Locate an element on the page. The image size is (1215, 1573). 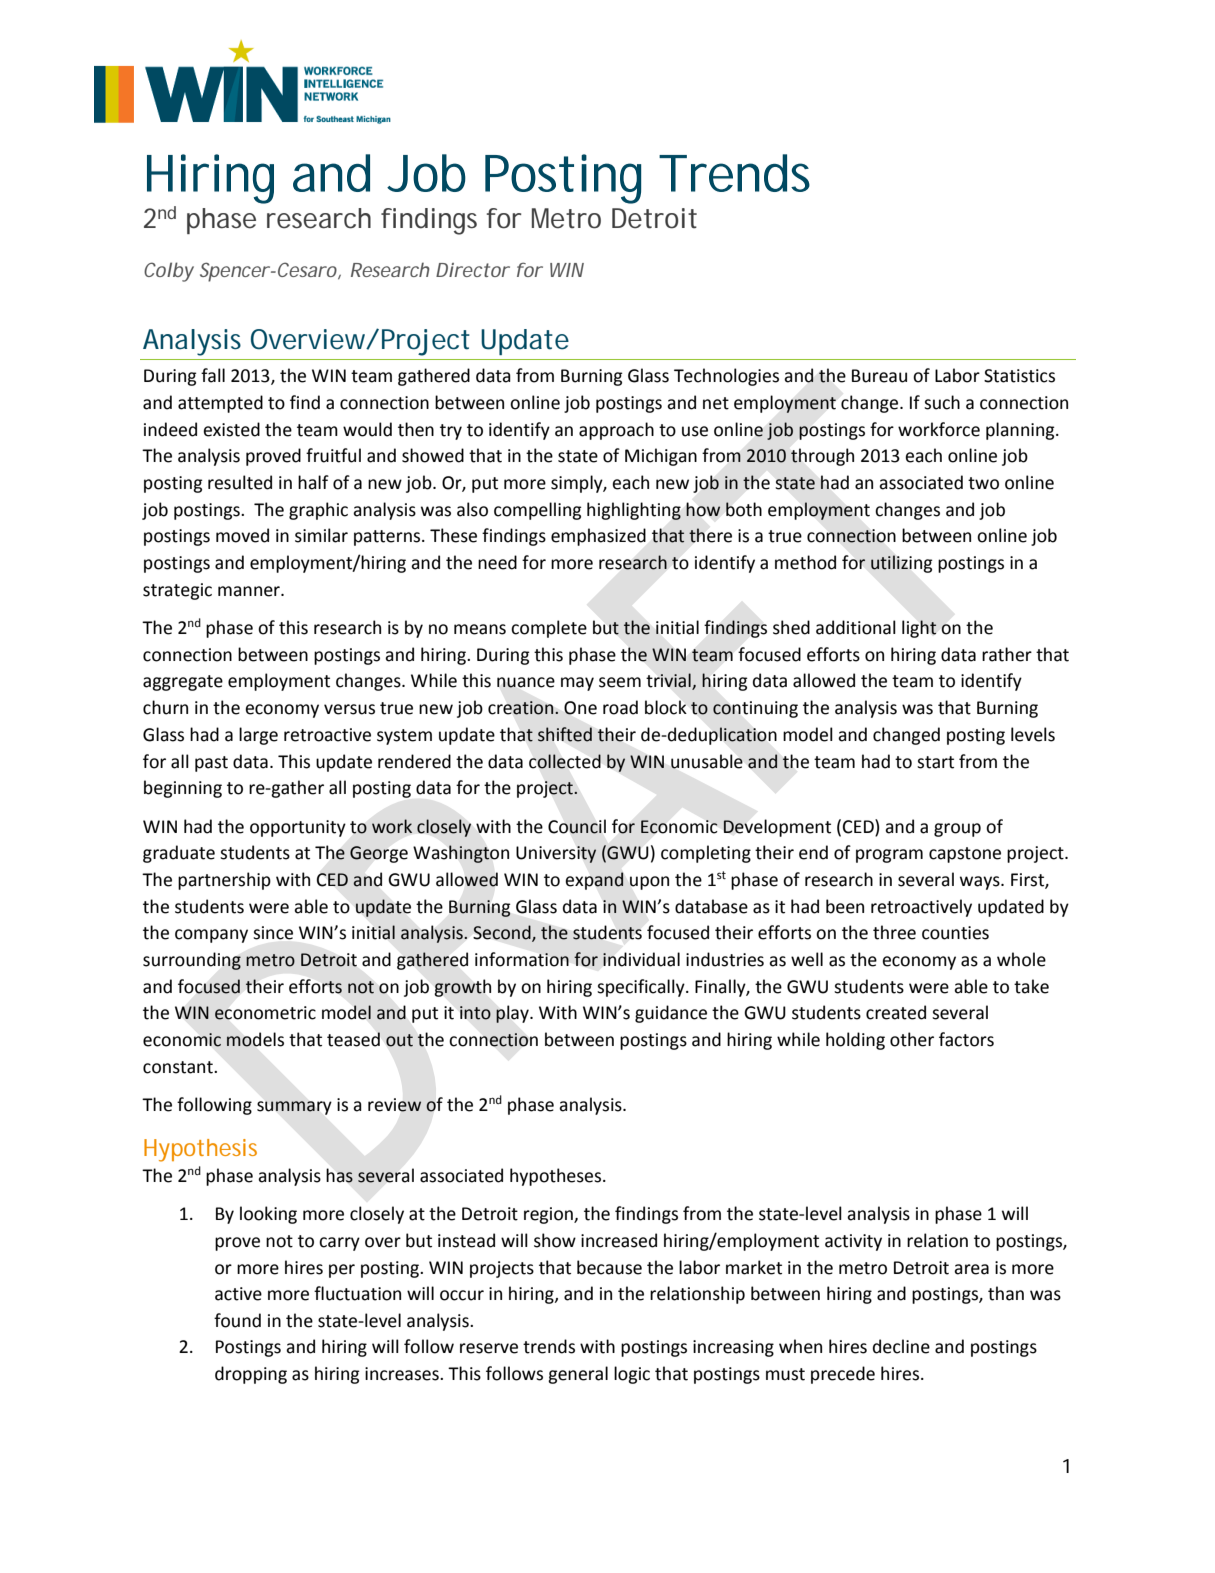
found is located at coordinates (237, 1320).
